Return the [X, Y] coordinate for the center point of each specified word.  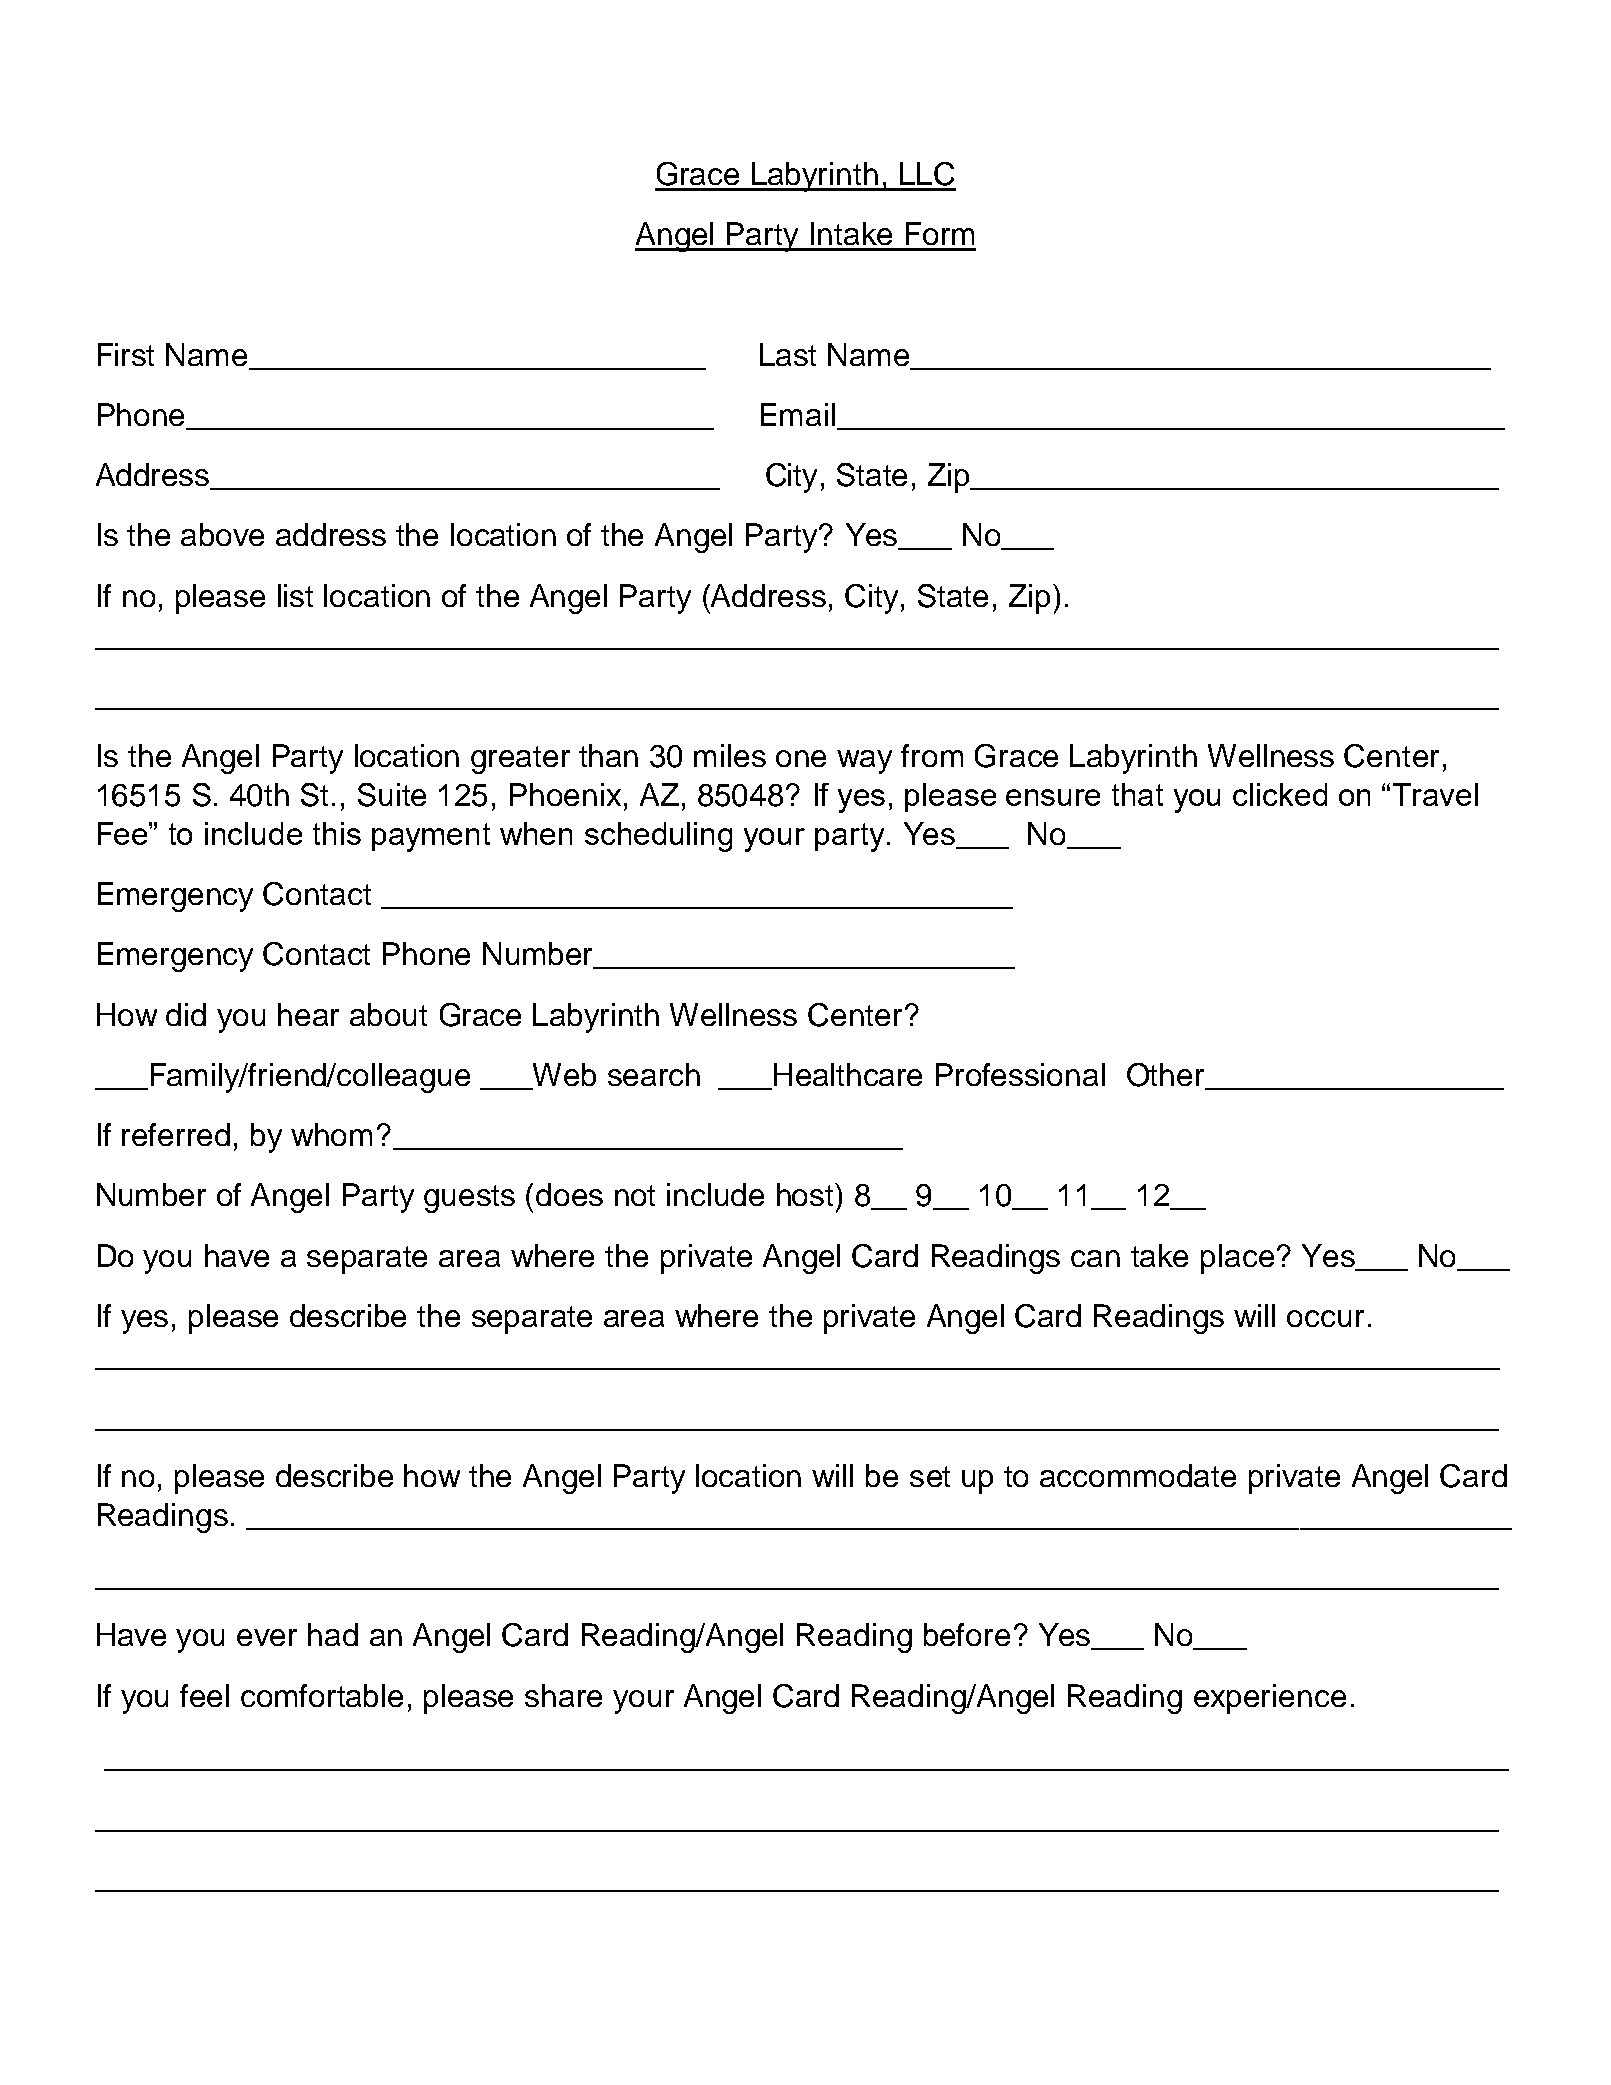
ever [267, 1637]
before [967, 1634]
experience [1270, 1699]
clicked [1280, 794]
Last [788, 354]
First [126, 354]
